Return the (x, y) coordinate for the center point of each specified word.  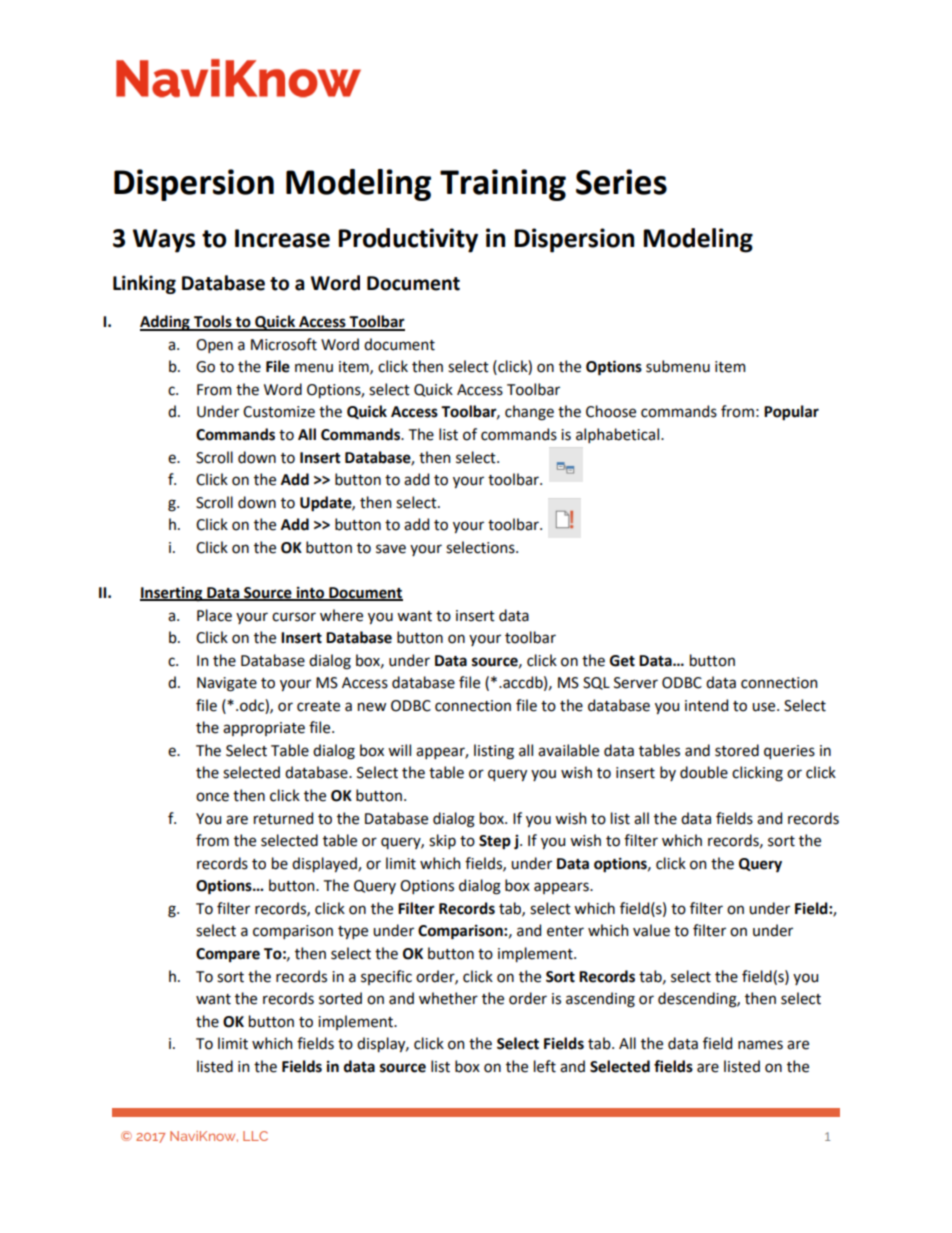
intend (706, 705)
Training (503, 185)
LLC (255, 1136)
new (372, 707)
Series (621, 182)
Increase (282, 238)
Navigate (227, 684)
